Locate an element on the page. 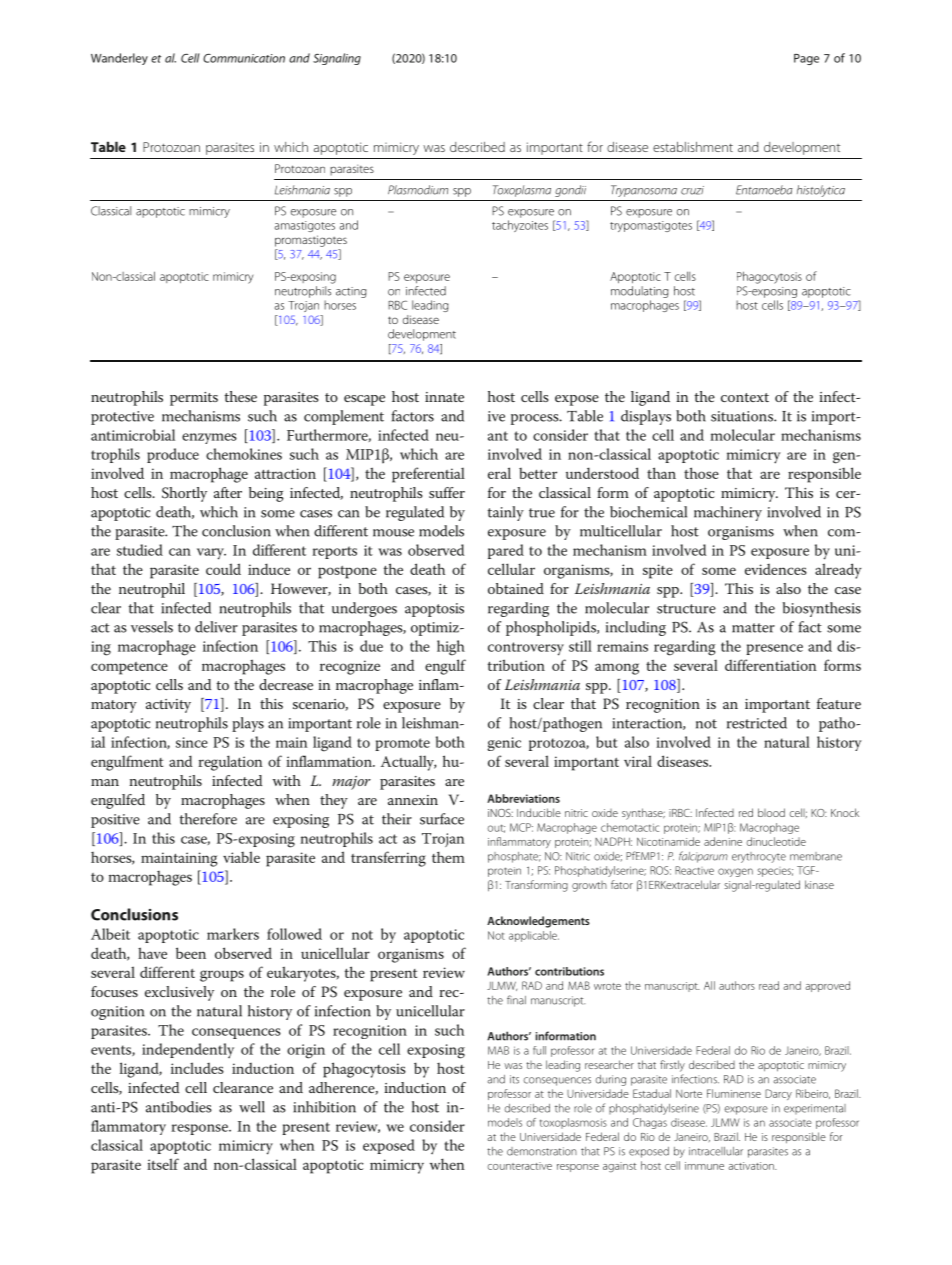 The height and width of the page is (1265, 952). Communication is located at coordinates (244, 58).
